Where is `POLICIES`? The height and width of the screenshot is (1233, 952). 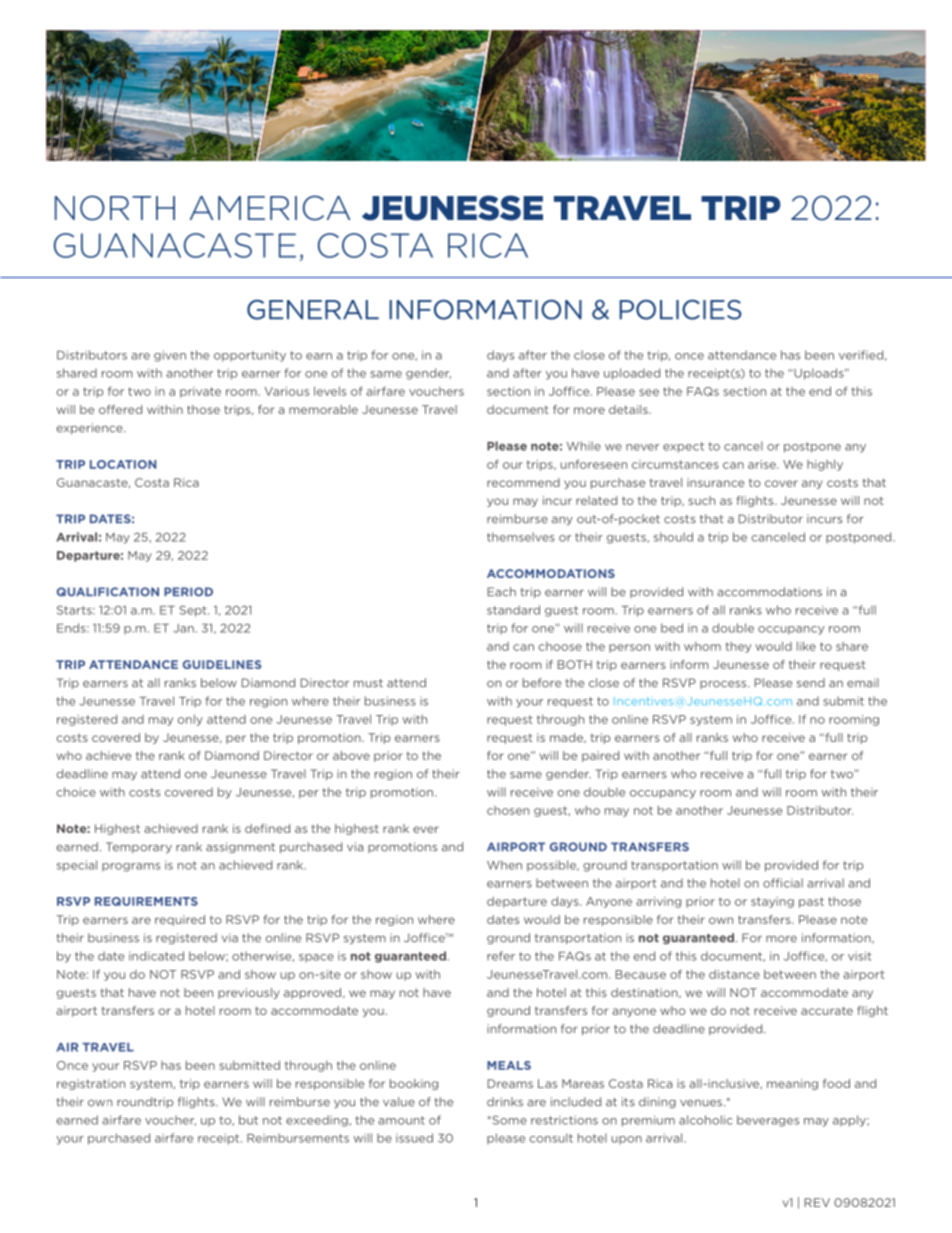 POLICIES is located at coordinates (680, 309).
